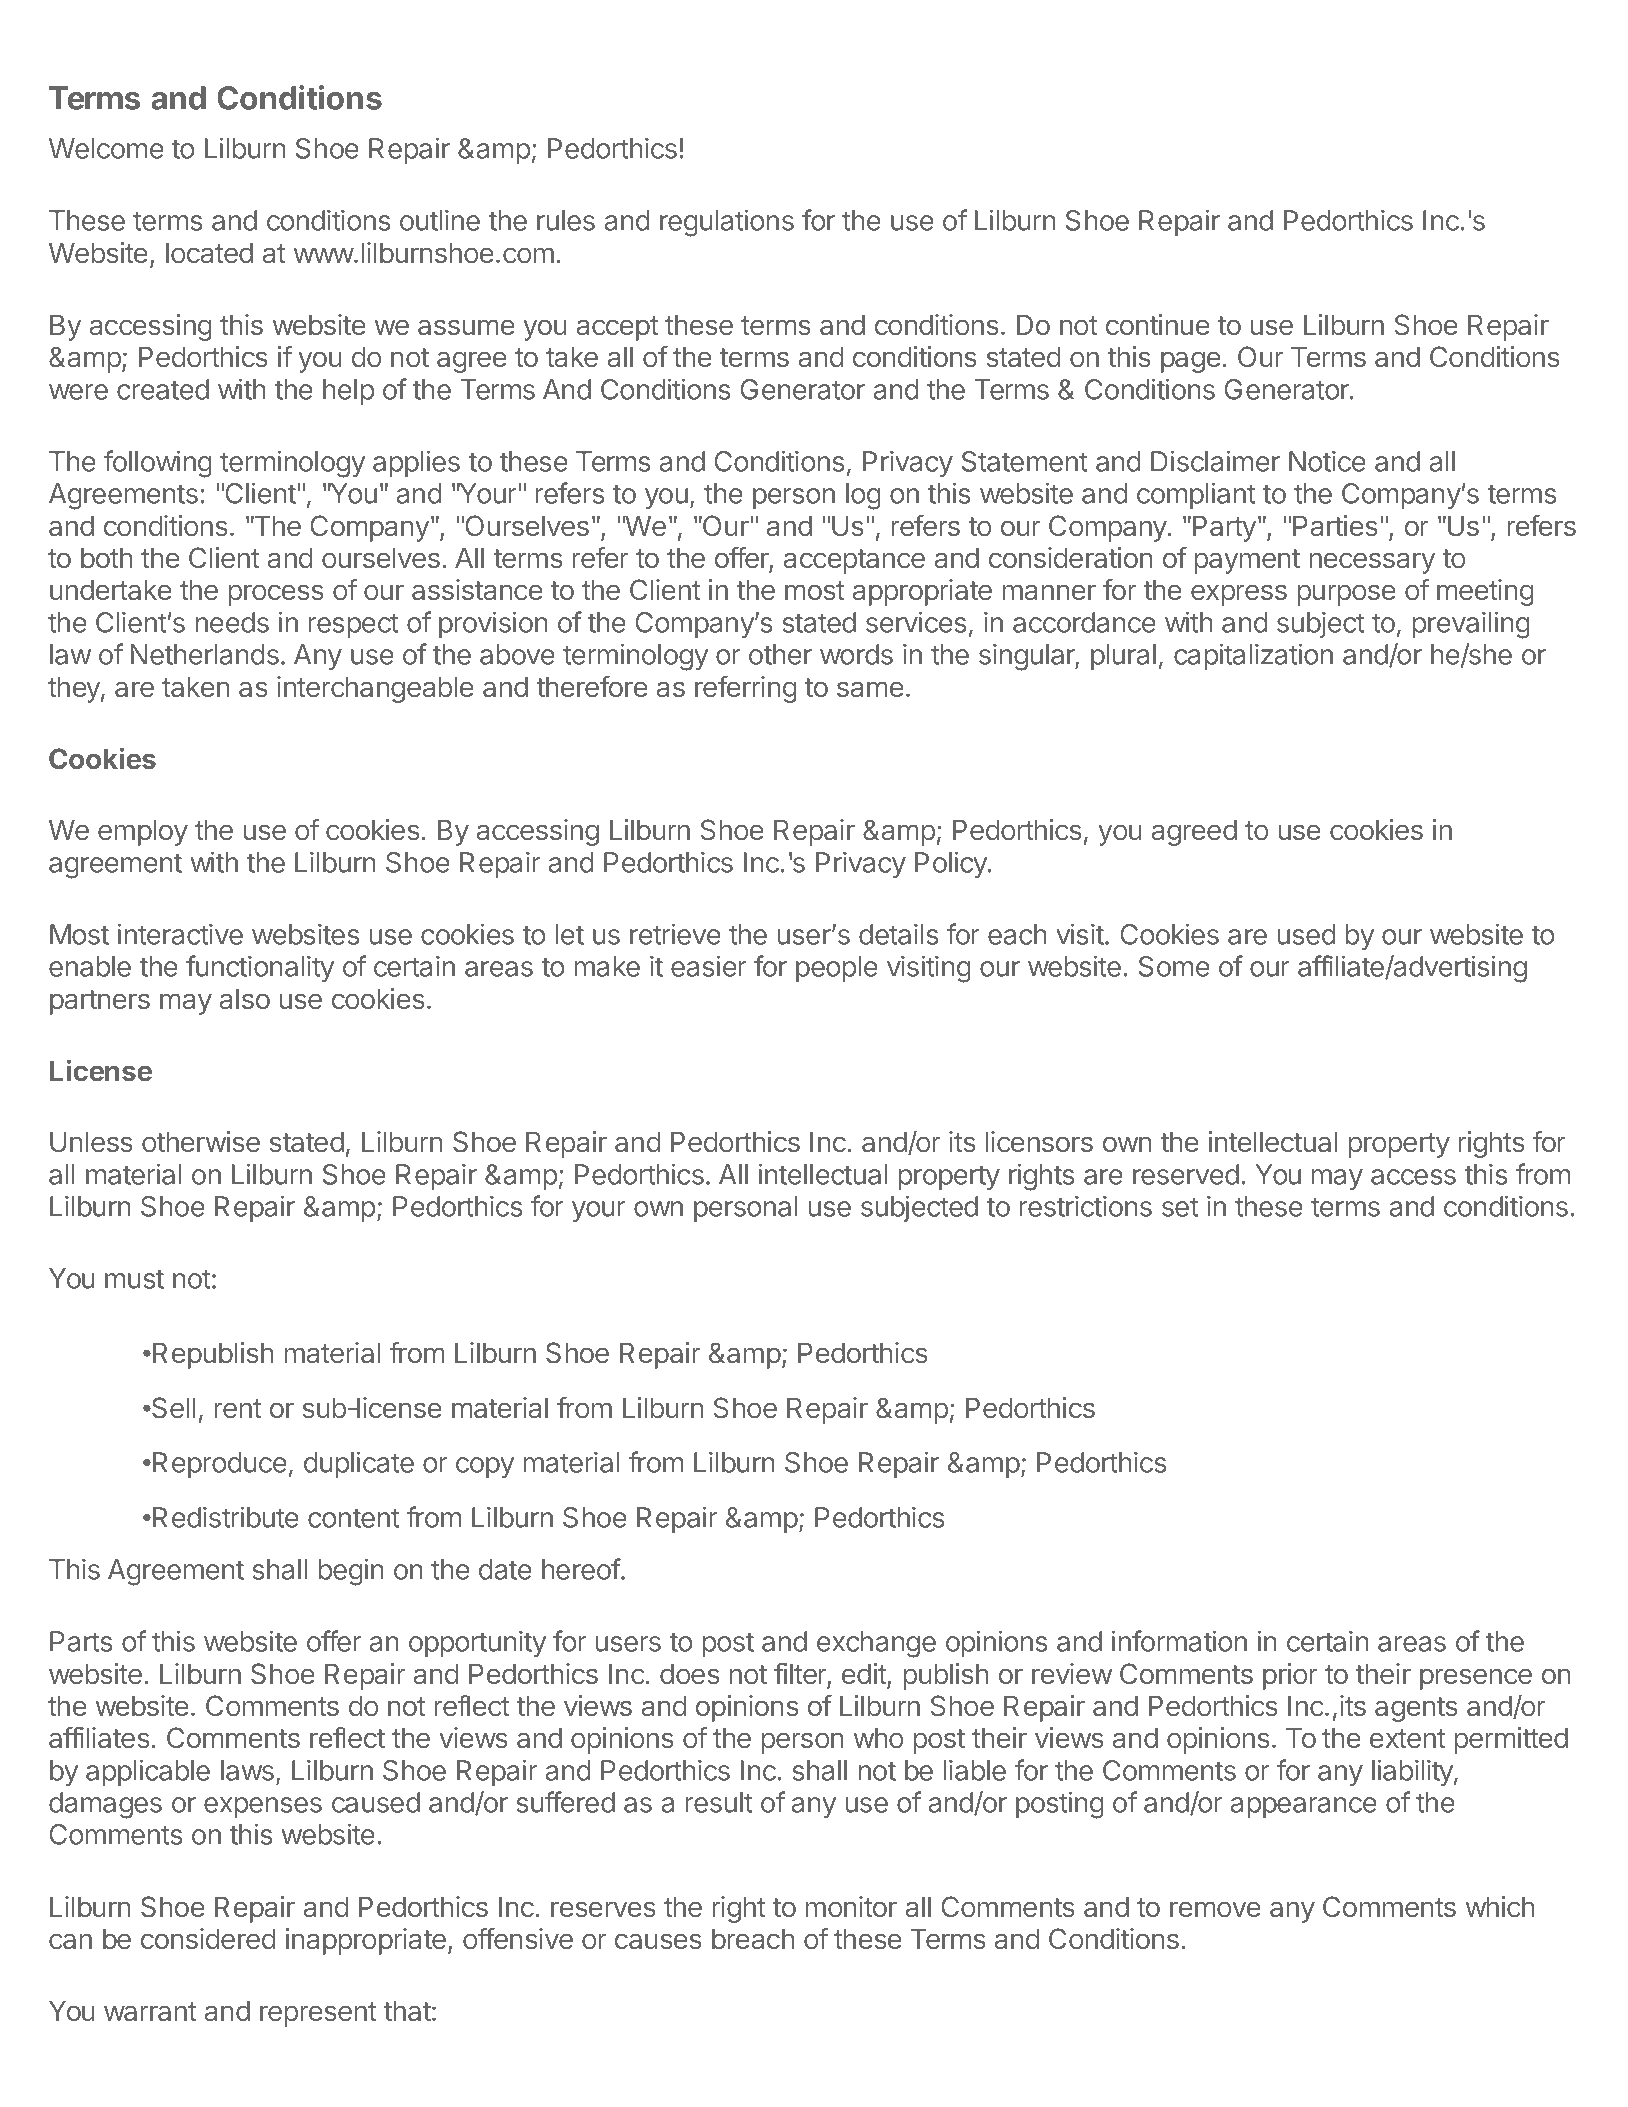  Describe the element at coordinates (208, 1938) in the screenshot. I see `considered` at that location.
